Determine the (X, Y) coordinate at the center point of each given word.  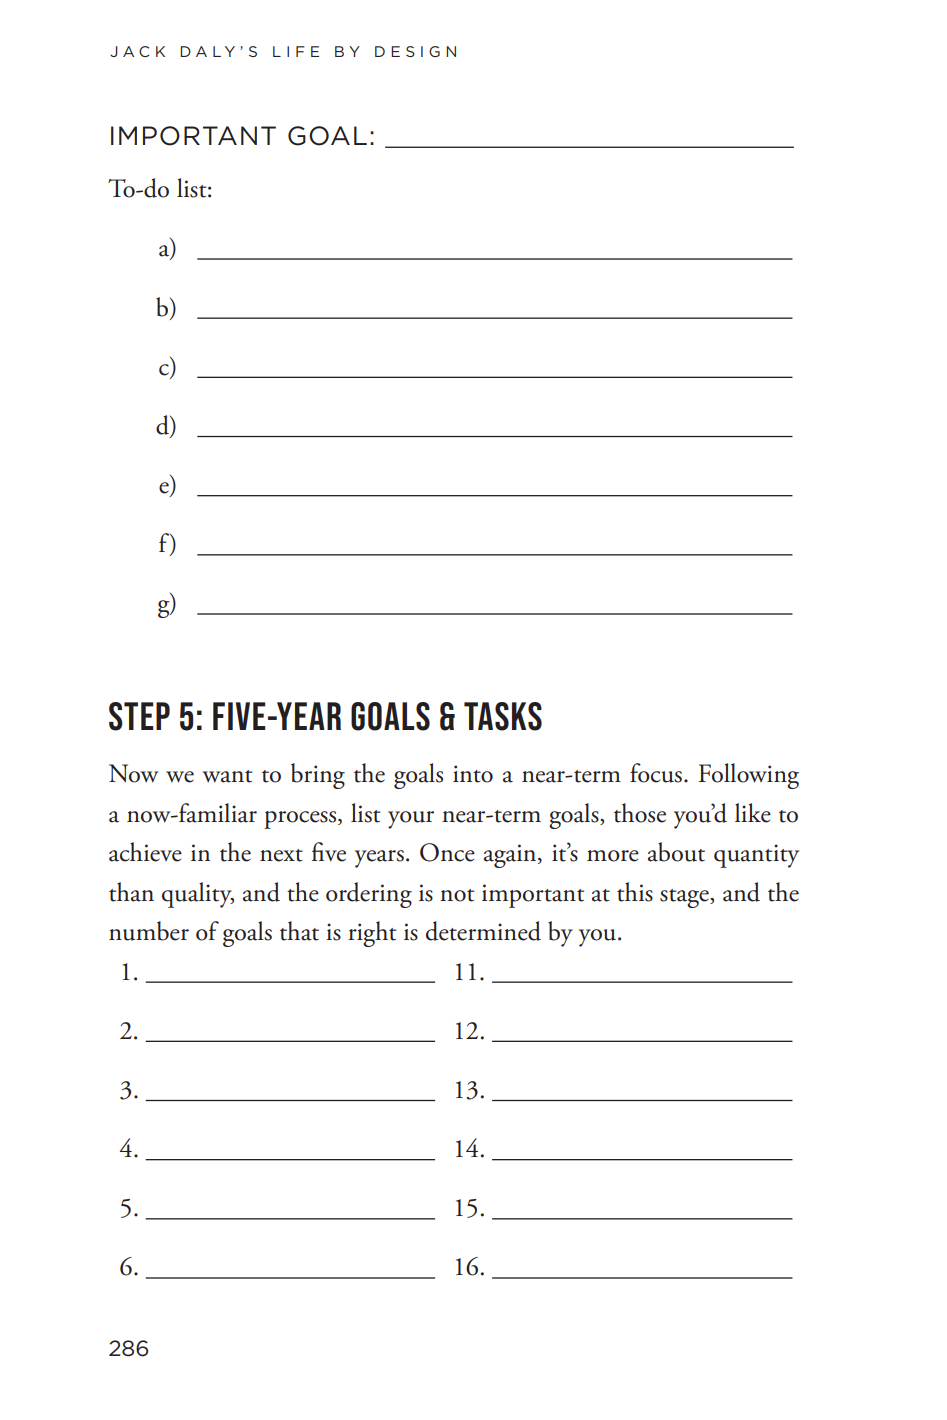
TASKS (503, 716)
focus (656, 773)
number (149, 931)
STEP (139, 716)
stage (685, 898)
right (372, 934)
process (301, 820)
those (640, 813)
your (411, 820)
